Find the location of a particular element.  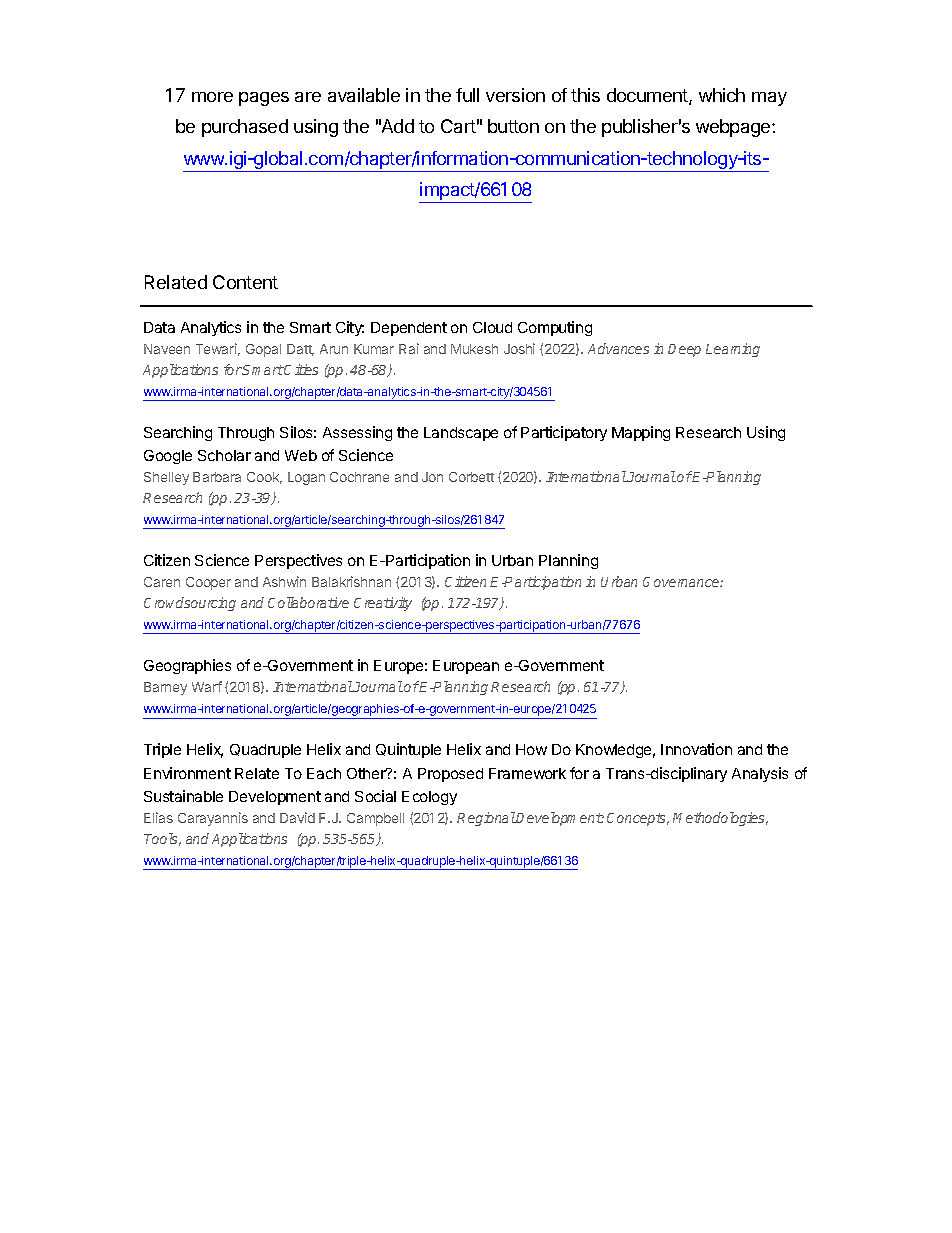

Barney is located at coordinates (165, 688).
